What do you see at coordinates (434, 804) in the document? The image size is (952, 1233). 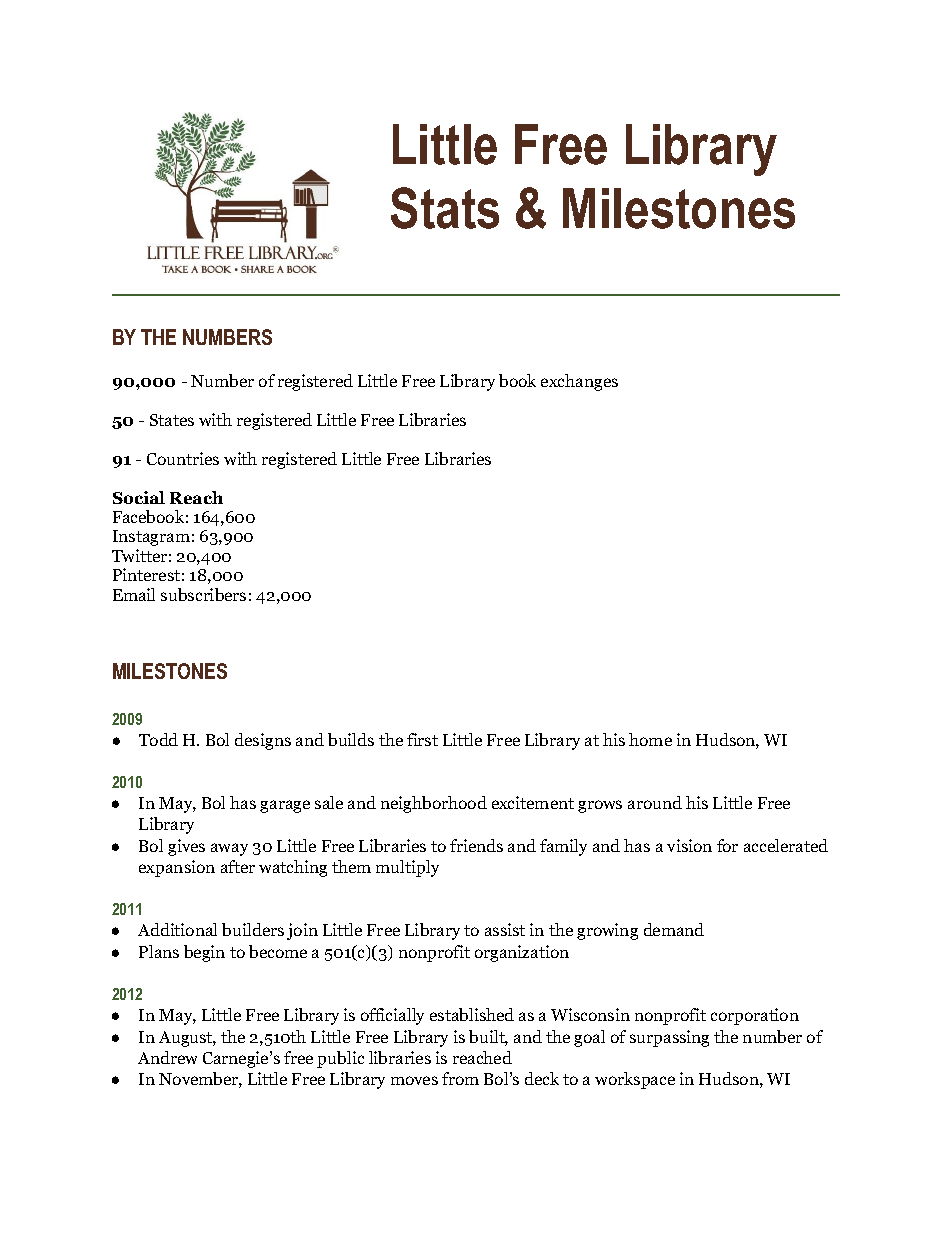 I see `neighborhood` at bounding box center [434, 804].
